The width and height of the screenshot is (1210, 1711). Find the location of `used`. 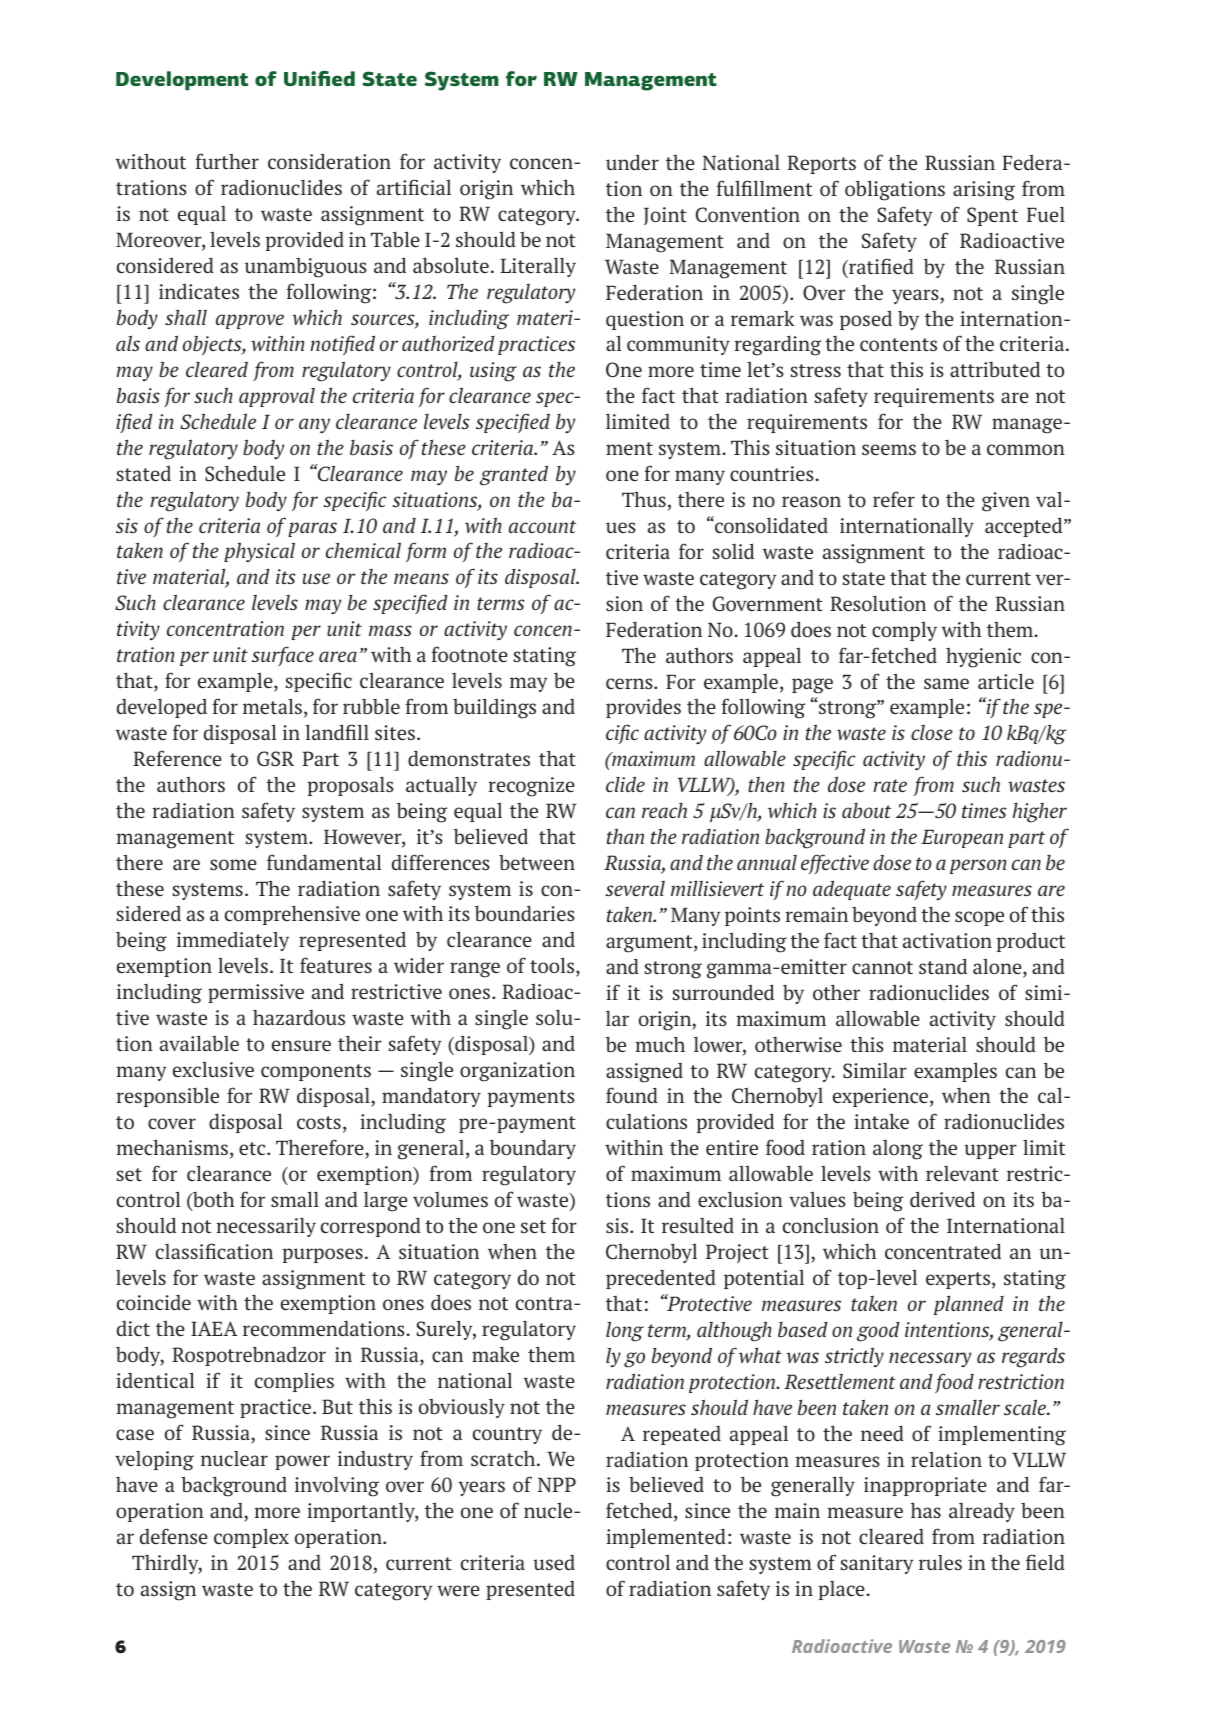

used is located at coordinates (554, 1562).
